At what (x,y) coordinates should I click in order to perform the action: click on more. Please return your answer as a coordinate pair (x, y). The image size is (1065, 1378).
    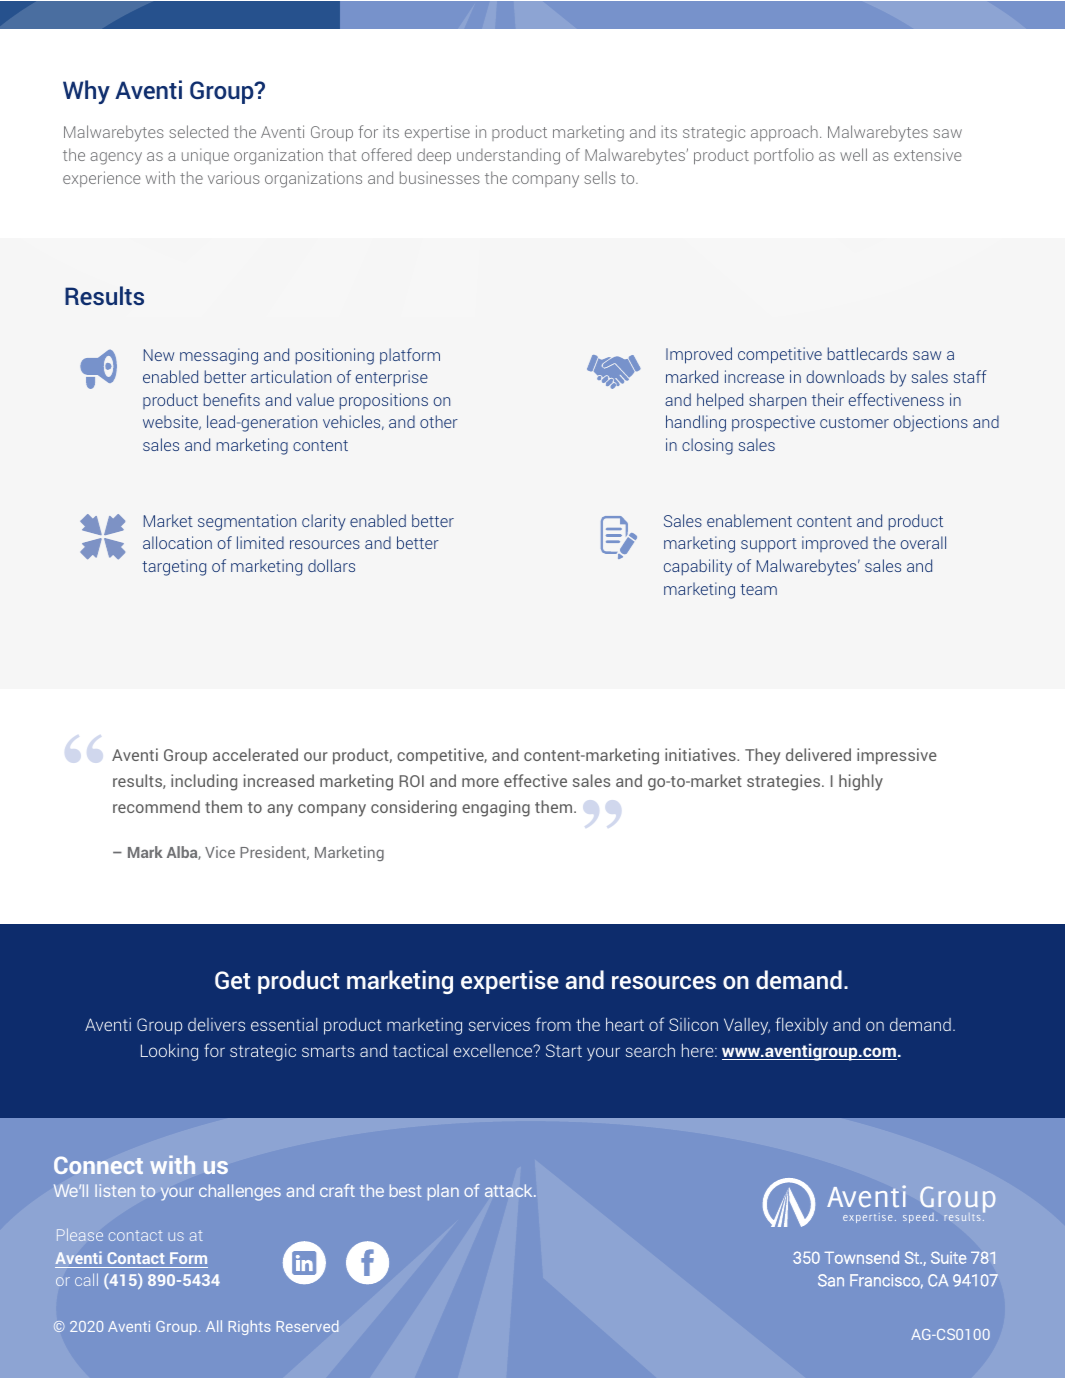
    Looking at the image, I should click on (480, 782).
